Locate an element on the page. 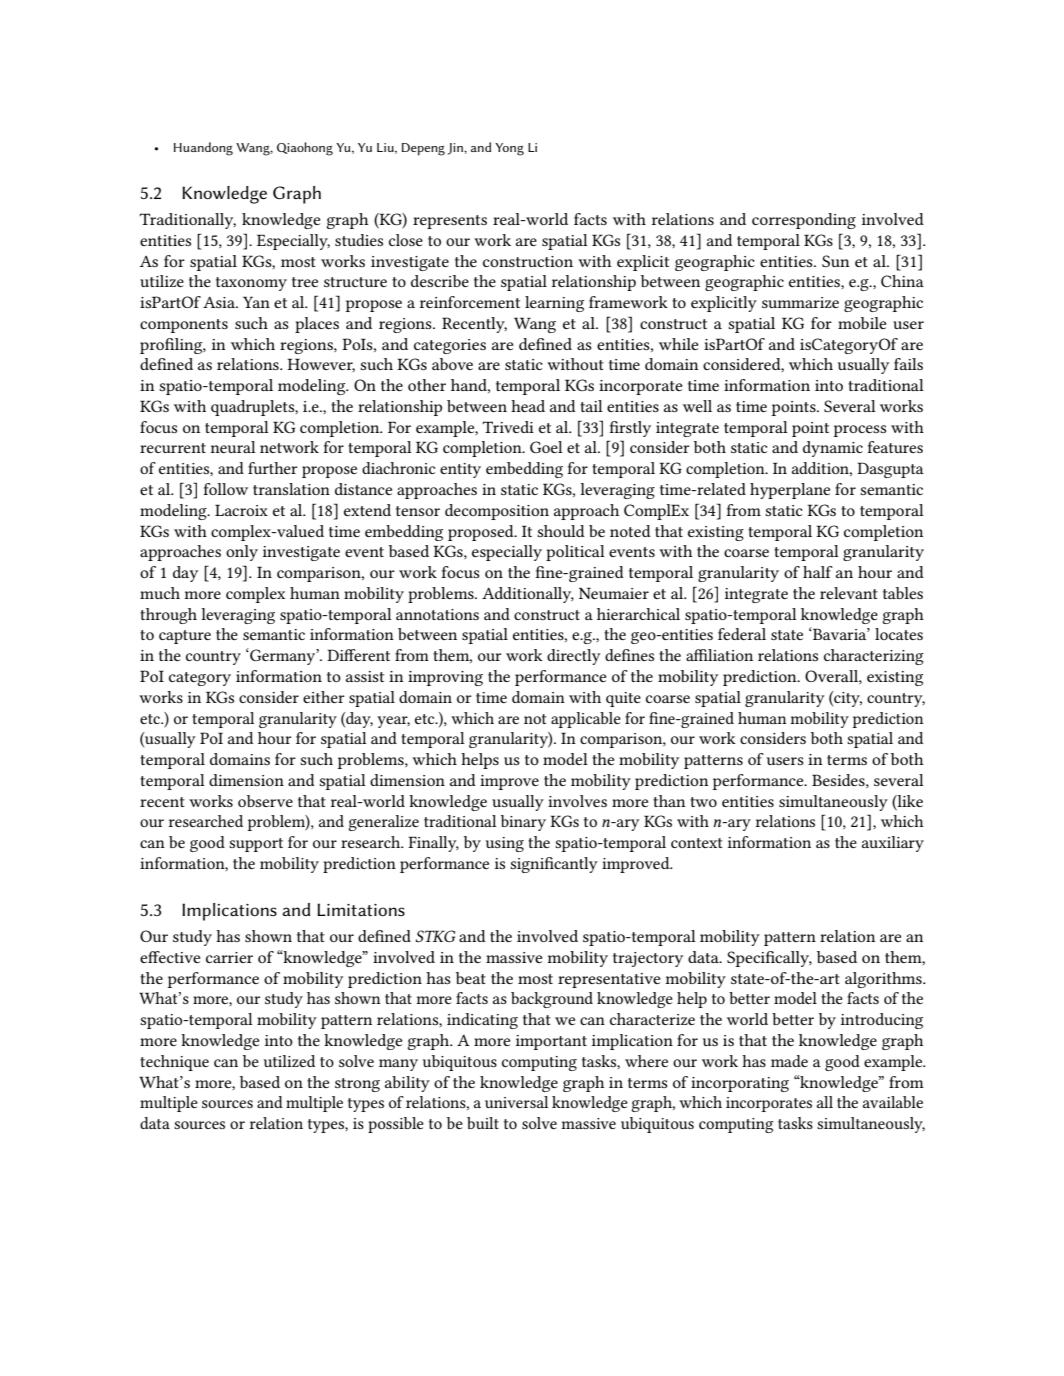 Image resolution: width=1064 pixels, height=1376 pixels. technique is located at coordinates (174, 1063).
